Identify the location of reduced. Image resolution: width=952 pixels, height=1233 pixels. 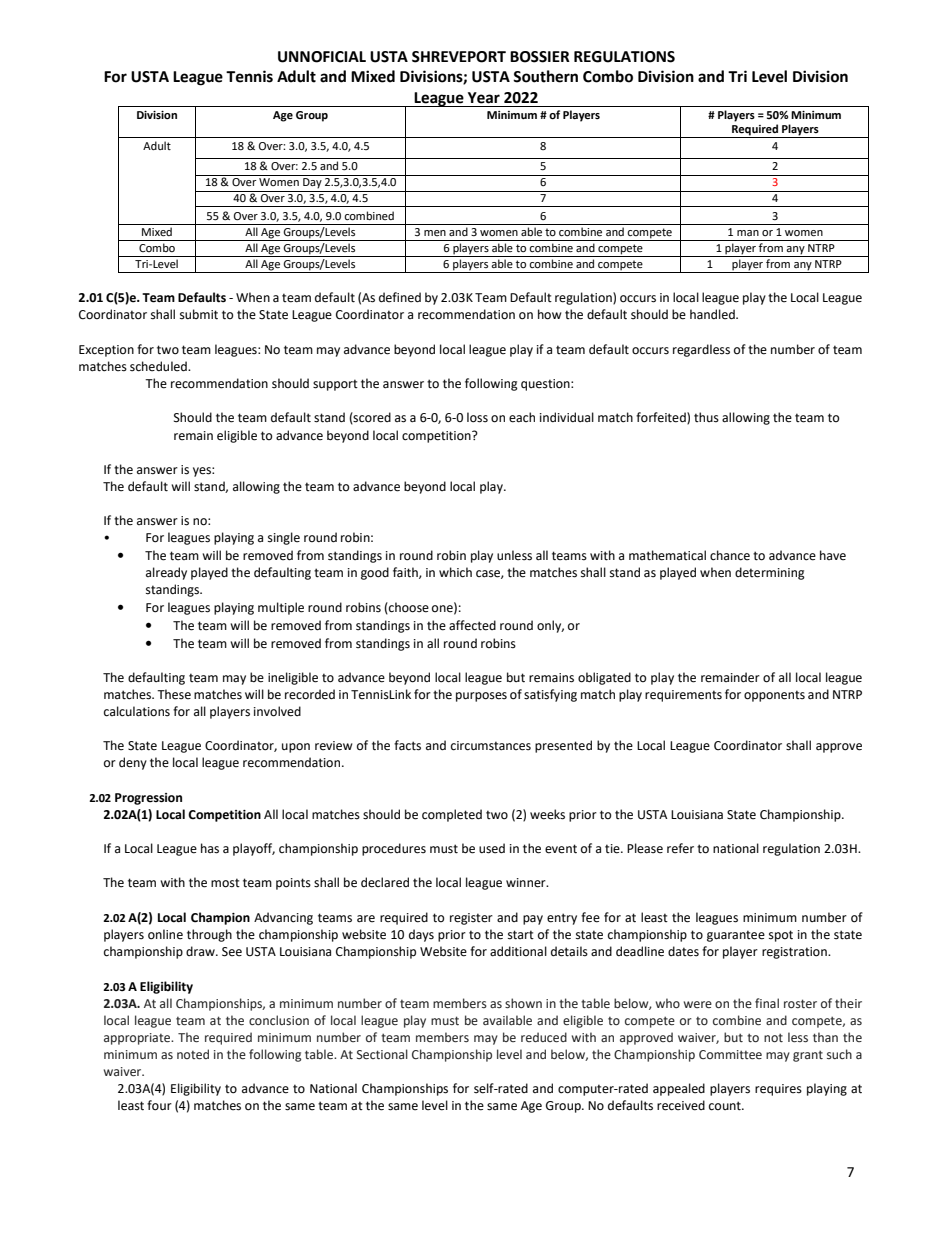
(544, 1037).
